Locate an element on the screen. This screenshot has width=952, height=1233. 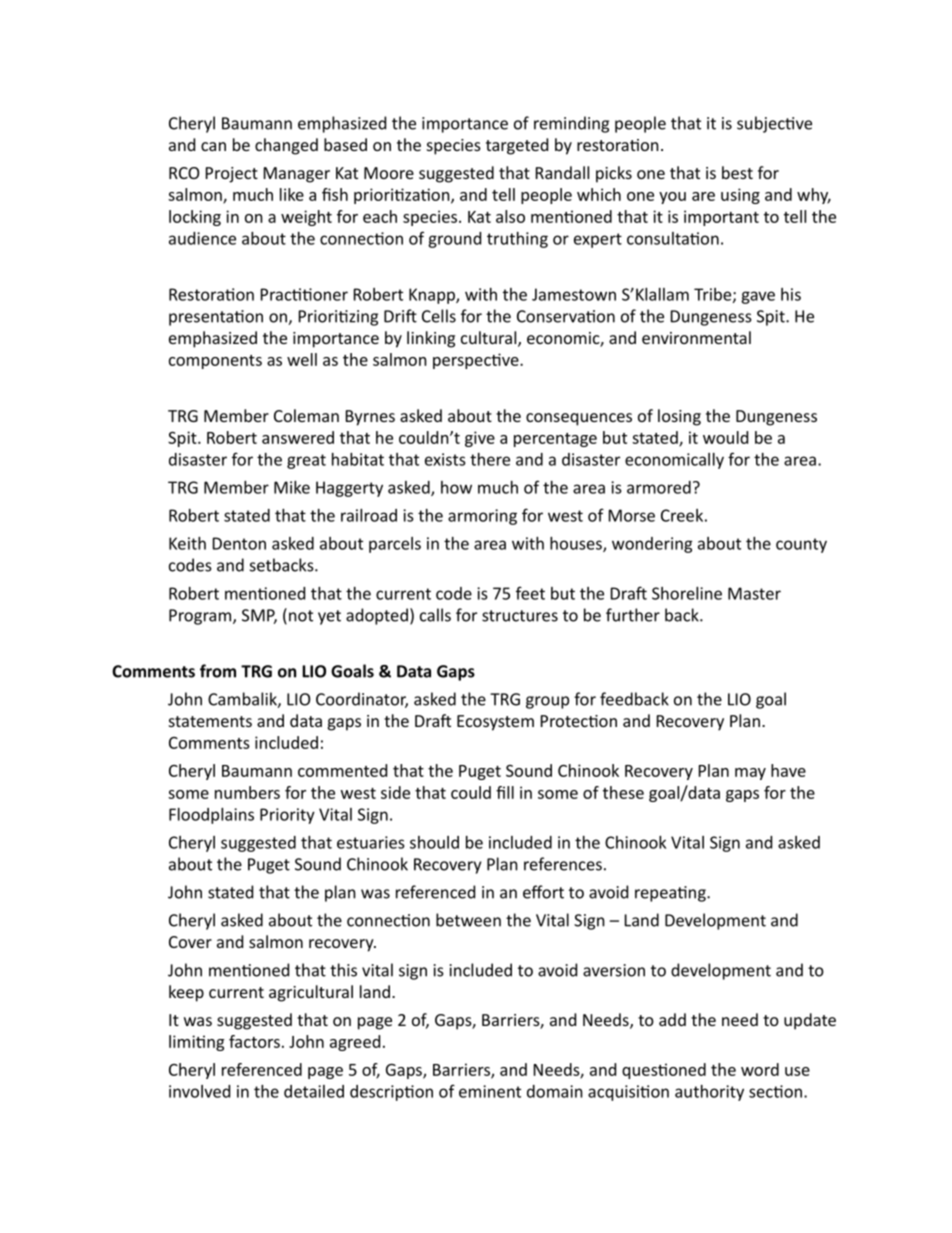
may is located at coordinates (750, 774).
